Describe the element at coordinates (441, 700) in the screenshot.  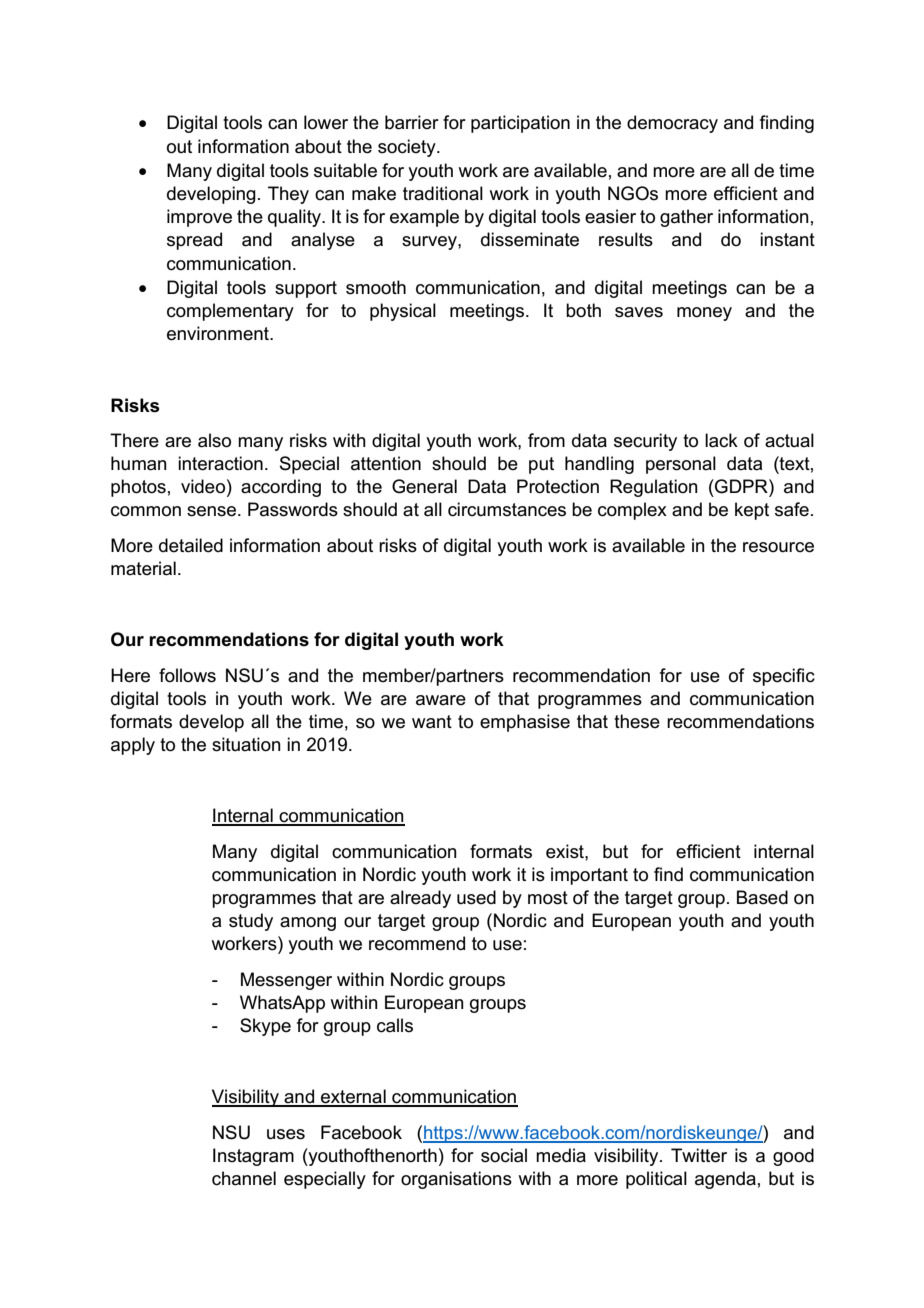
I see `aware` at that location.
